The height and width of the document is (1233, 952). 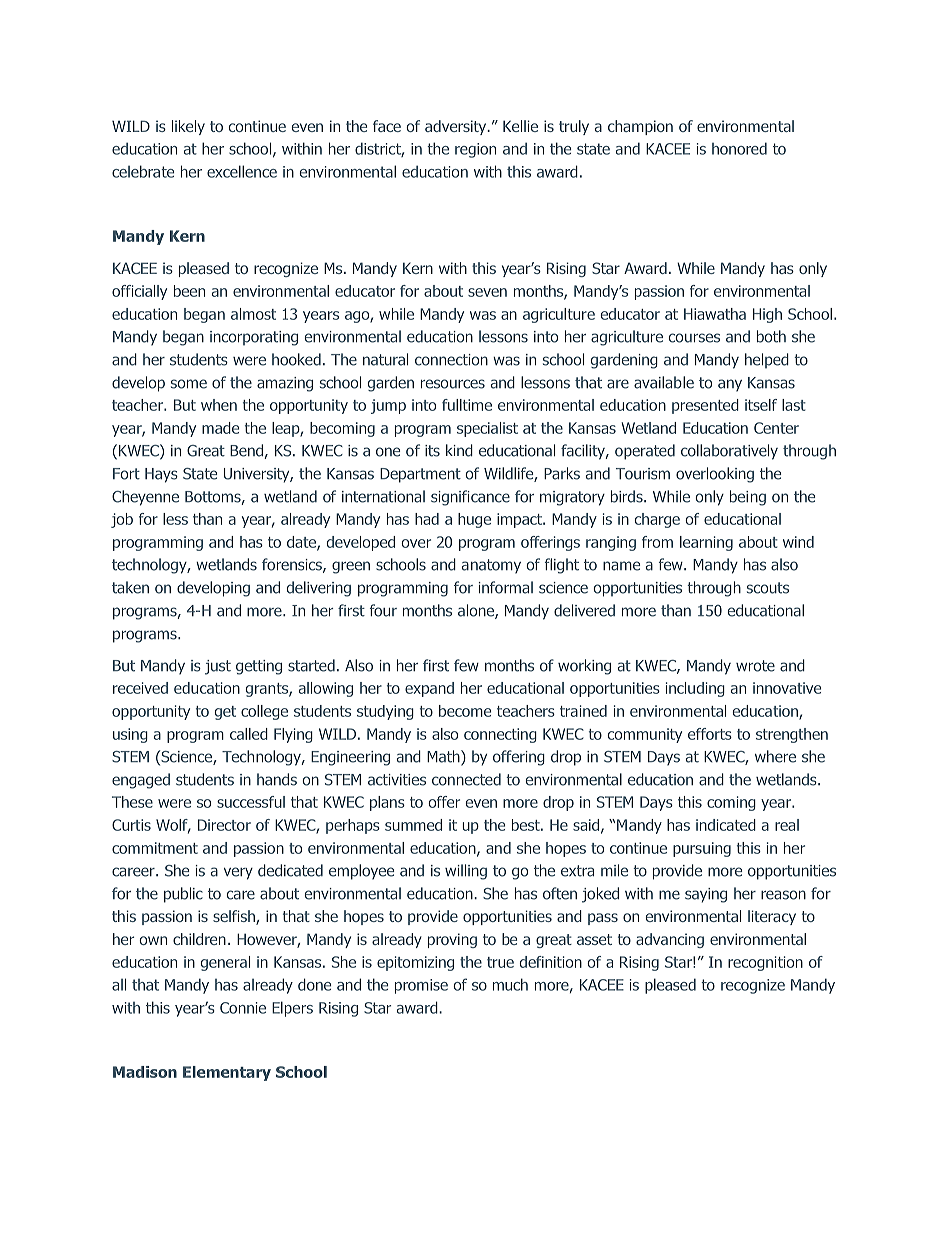 What do you see at coordinates (729, 452) in the document?
I see `collaboratively` at bounding box center [729, 452].
